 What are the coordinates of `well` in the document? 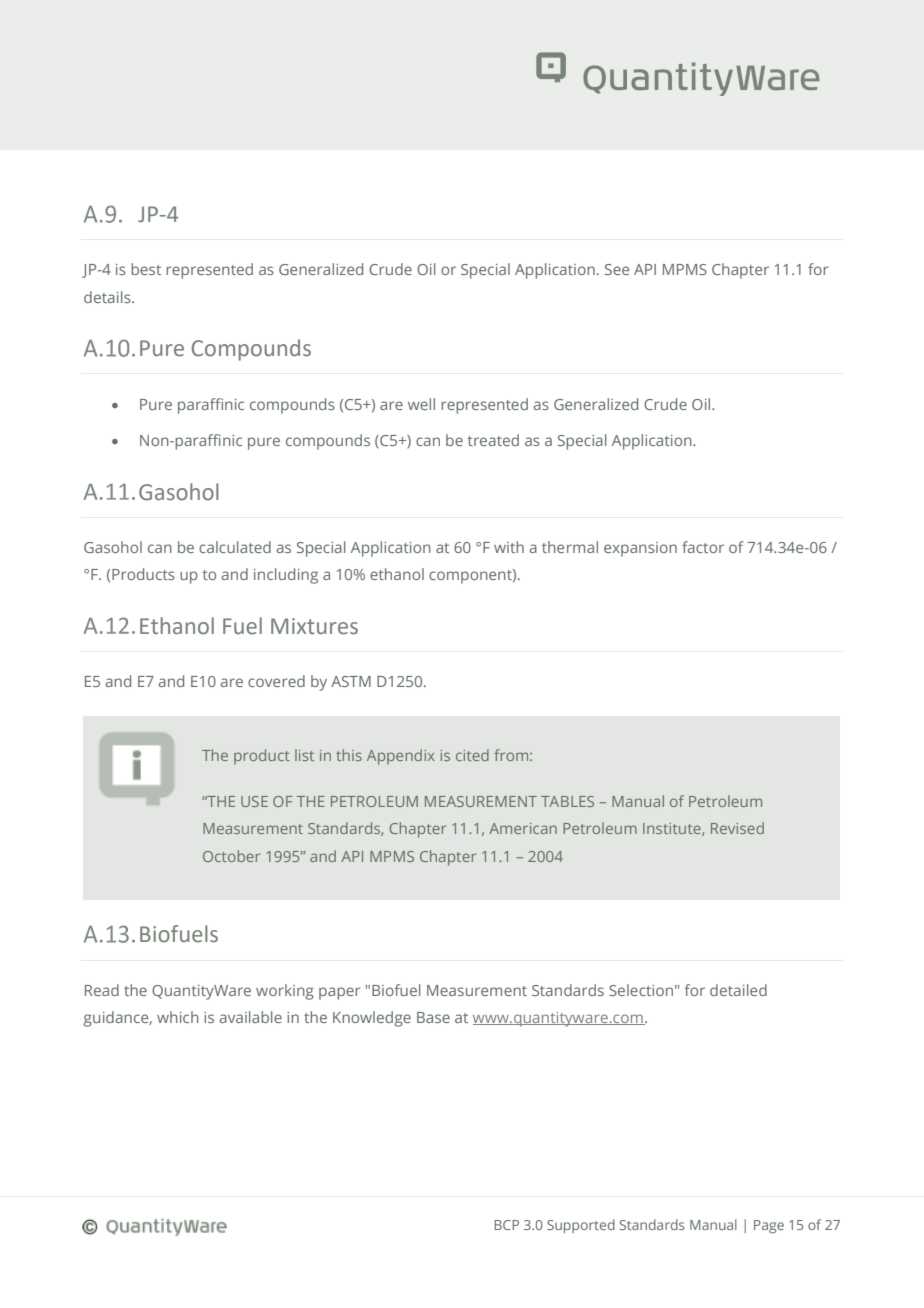 It's located at (421, 404).
